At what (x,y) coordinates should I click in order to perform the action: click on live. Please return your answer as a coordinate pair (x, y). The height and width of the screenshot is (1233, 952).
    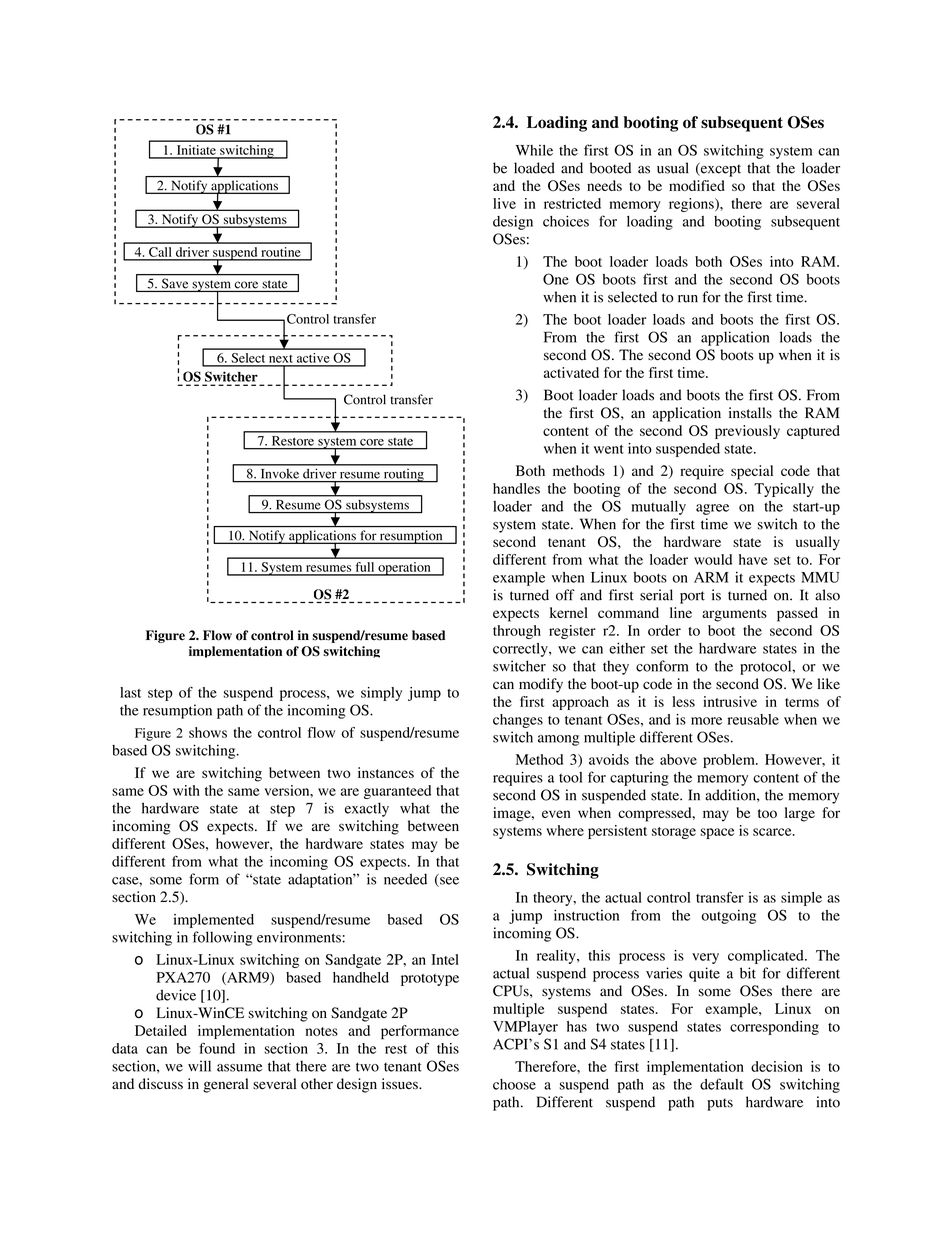
    Looking at the image, I should click on (504, 203).
